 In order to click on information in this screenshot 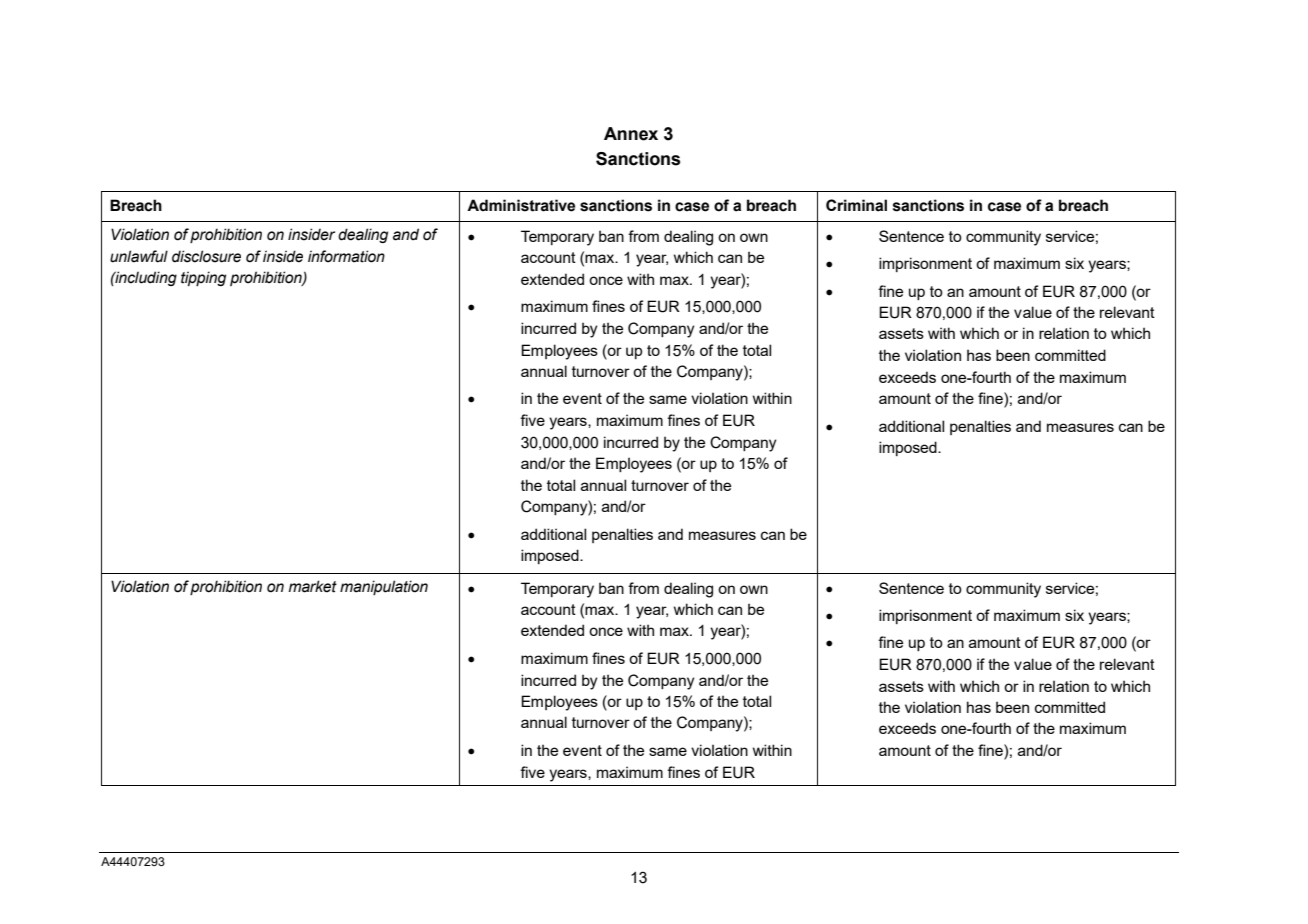, I will do `click(346, 256)`.
